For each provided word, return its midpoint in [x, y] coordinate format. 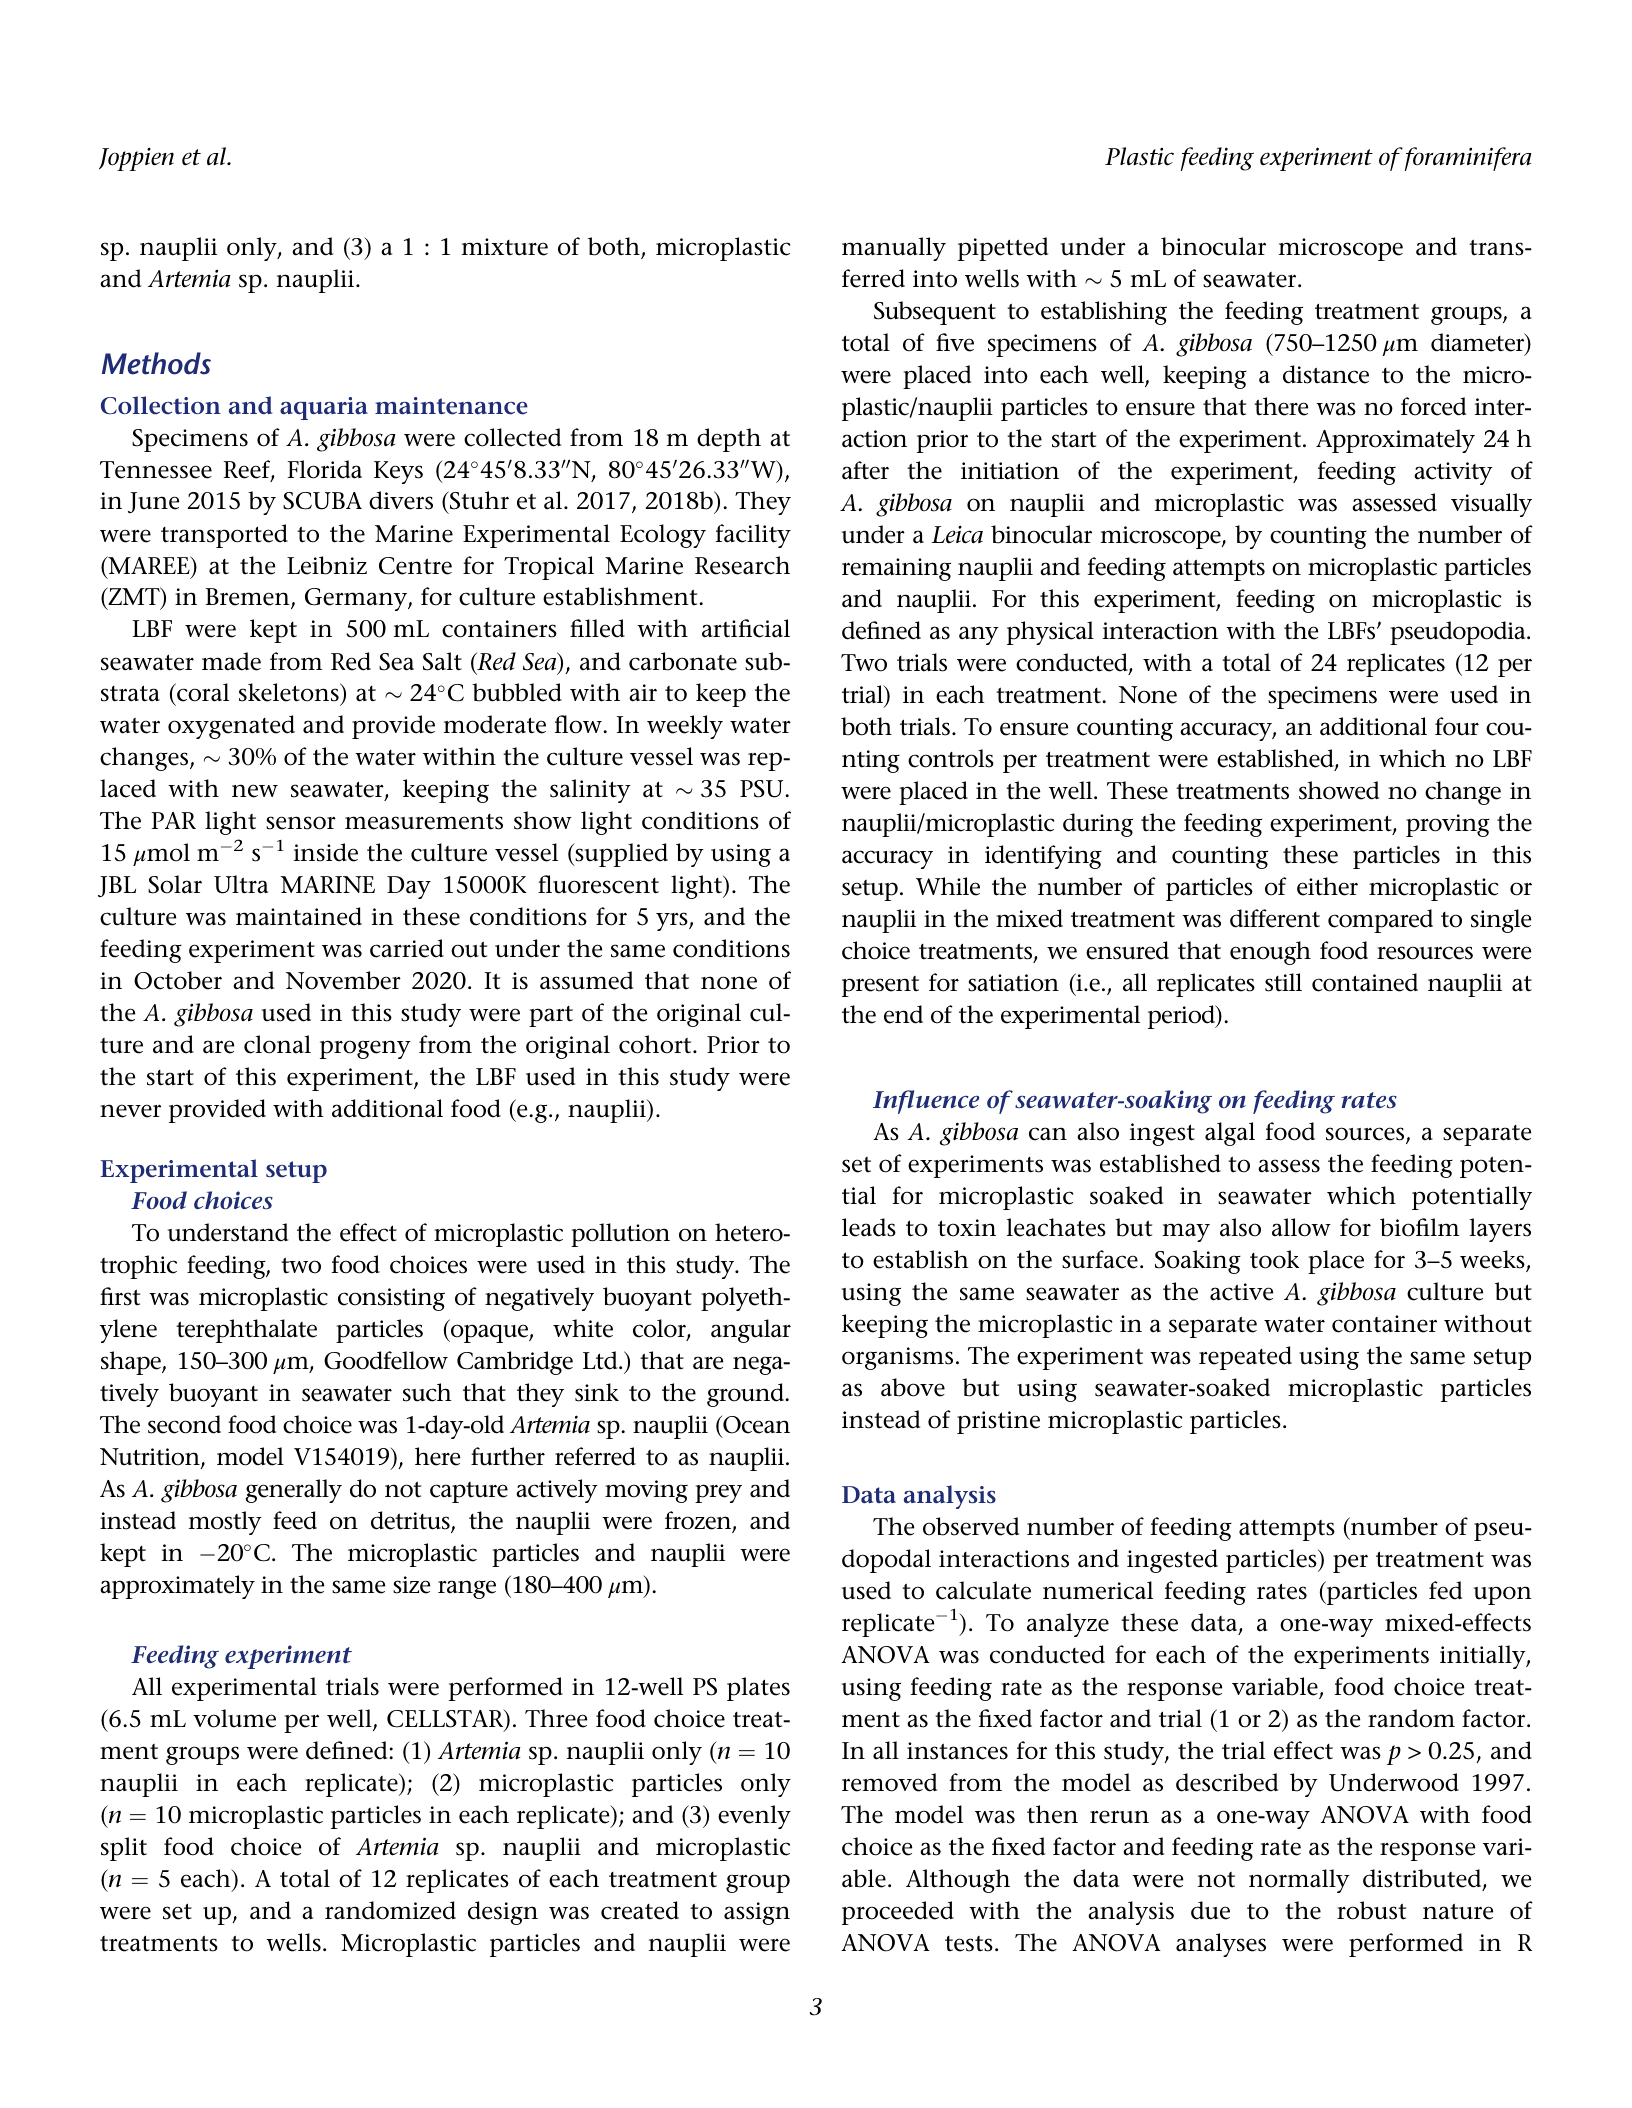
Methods [156, 363]
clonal [277, 1044]
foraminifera [1468, 159]
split [124, 1849]
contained [1365, 982]
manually [894, 249]
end [903, 1014]
